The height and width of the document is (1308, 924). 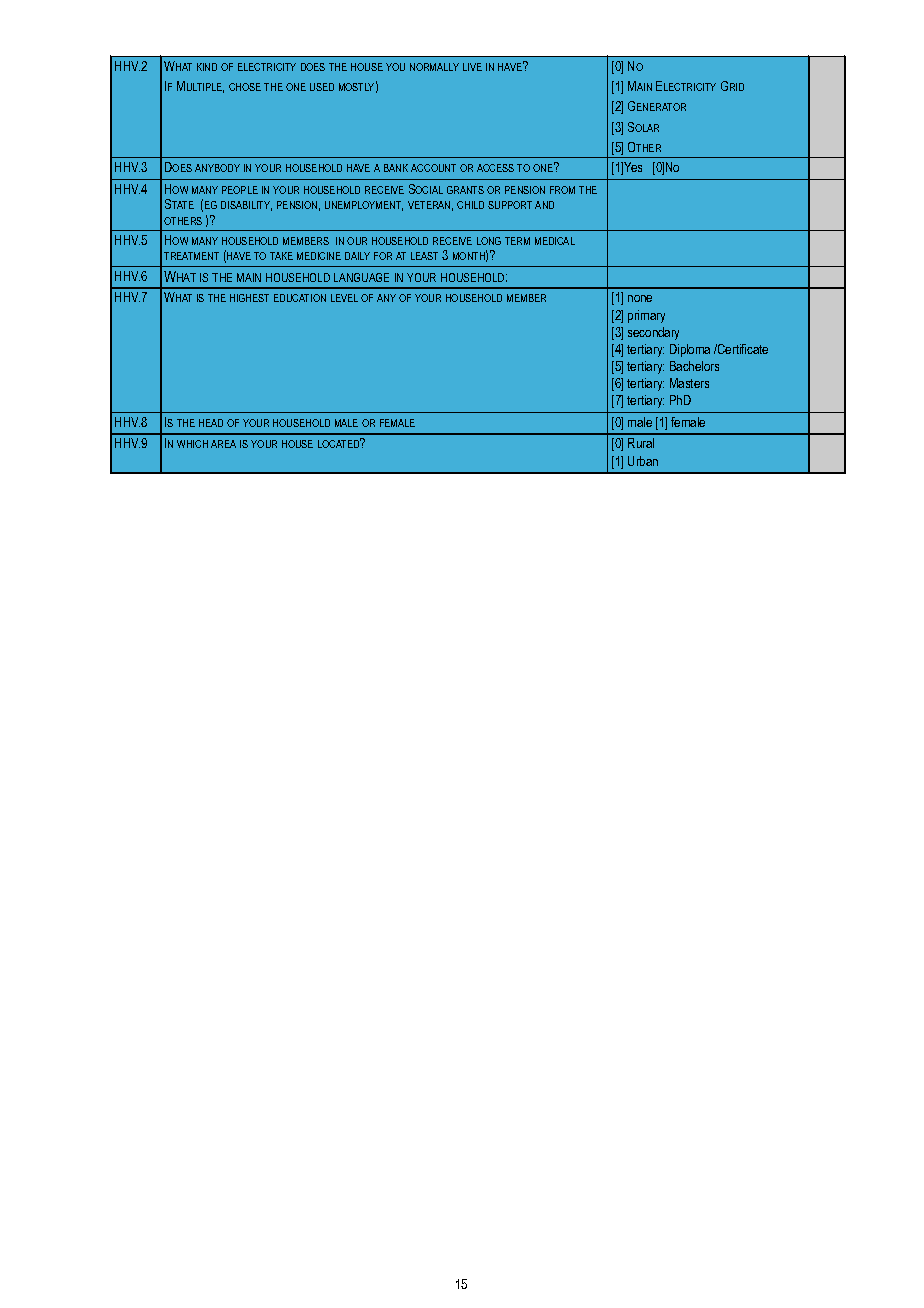 I want to click on NORMALLY, so click(x=434, y=67).
